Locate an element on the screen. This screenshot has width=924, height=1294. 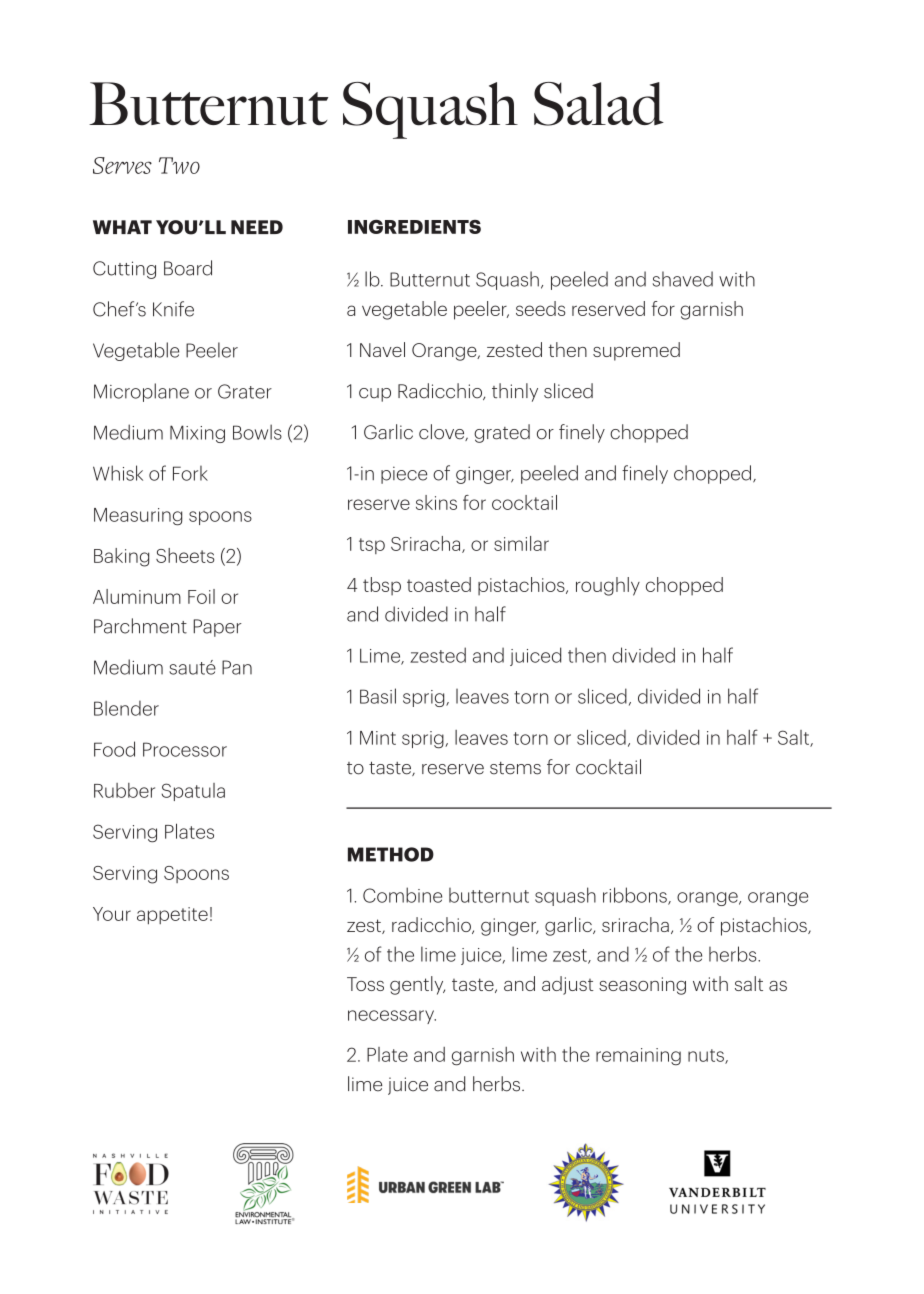
Salad is located at coordinates (599, 104).
